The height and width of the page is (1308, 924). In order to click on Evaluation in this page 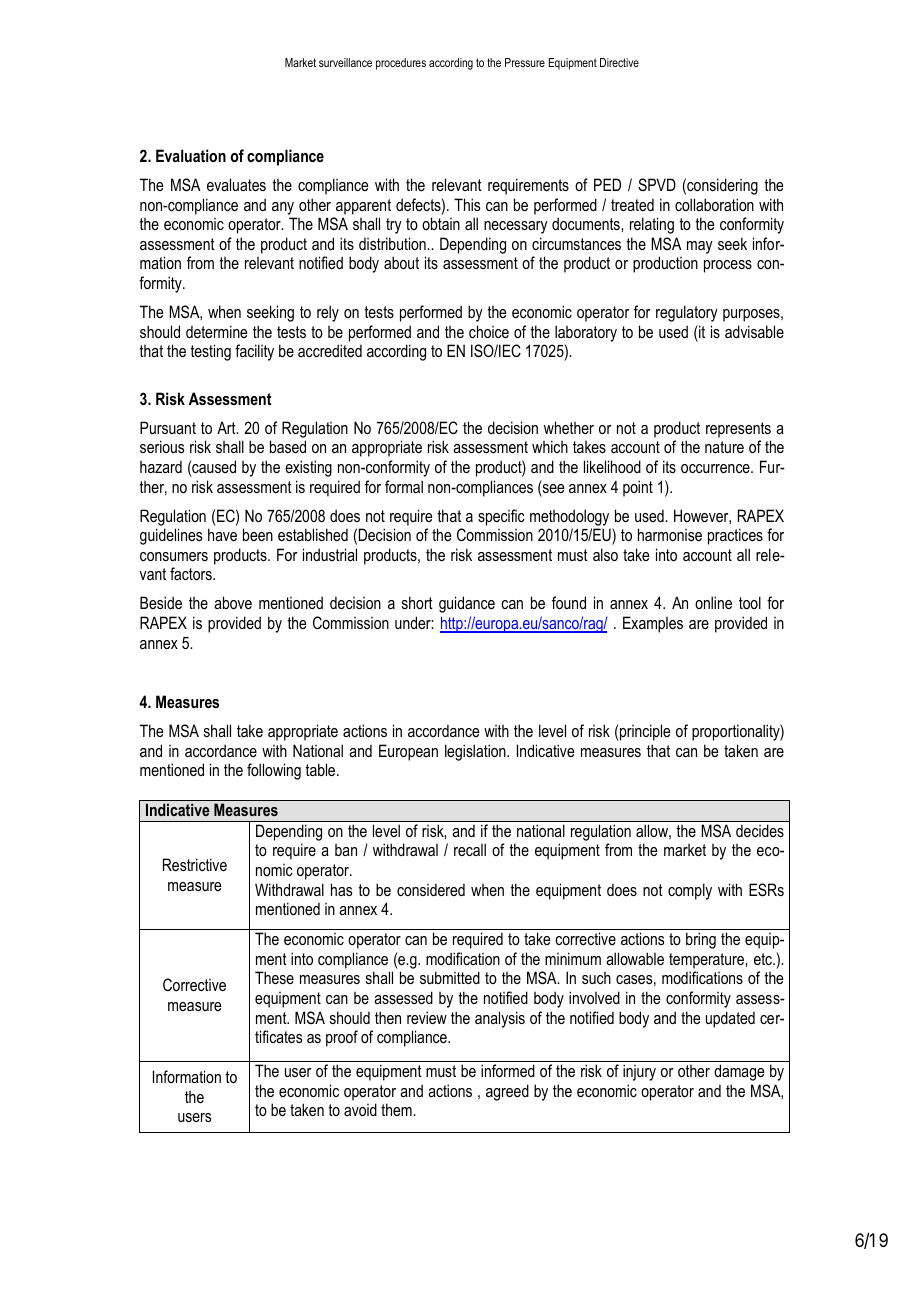, I will do `click(191, 155)`.
